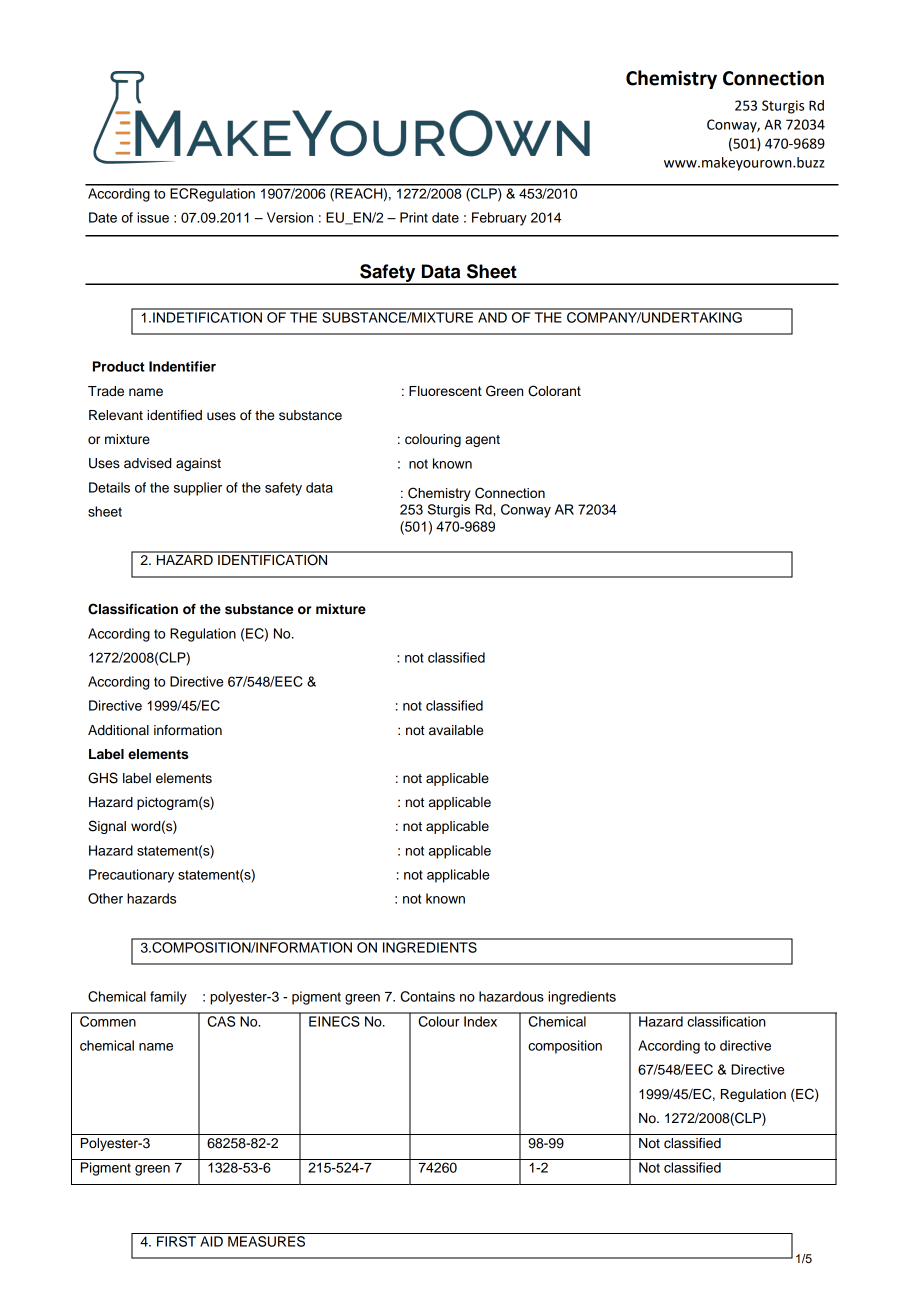  What do you see at coordinates (266, 1241) in the screenshot?
I see `MEASURES` at bounding box center [266, 1241].
